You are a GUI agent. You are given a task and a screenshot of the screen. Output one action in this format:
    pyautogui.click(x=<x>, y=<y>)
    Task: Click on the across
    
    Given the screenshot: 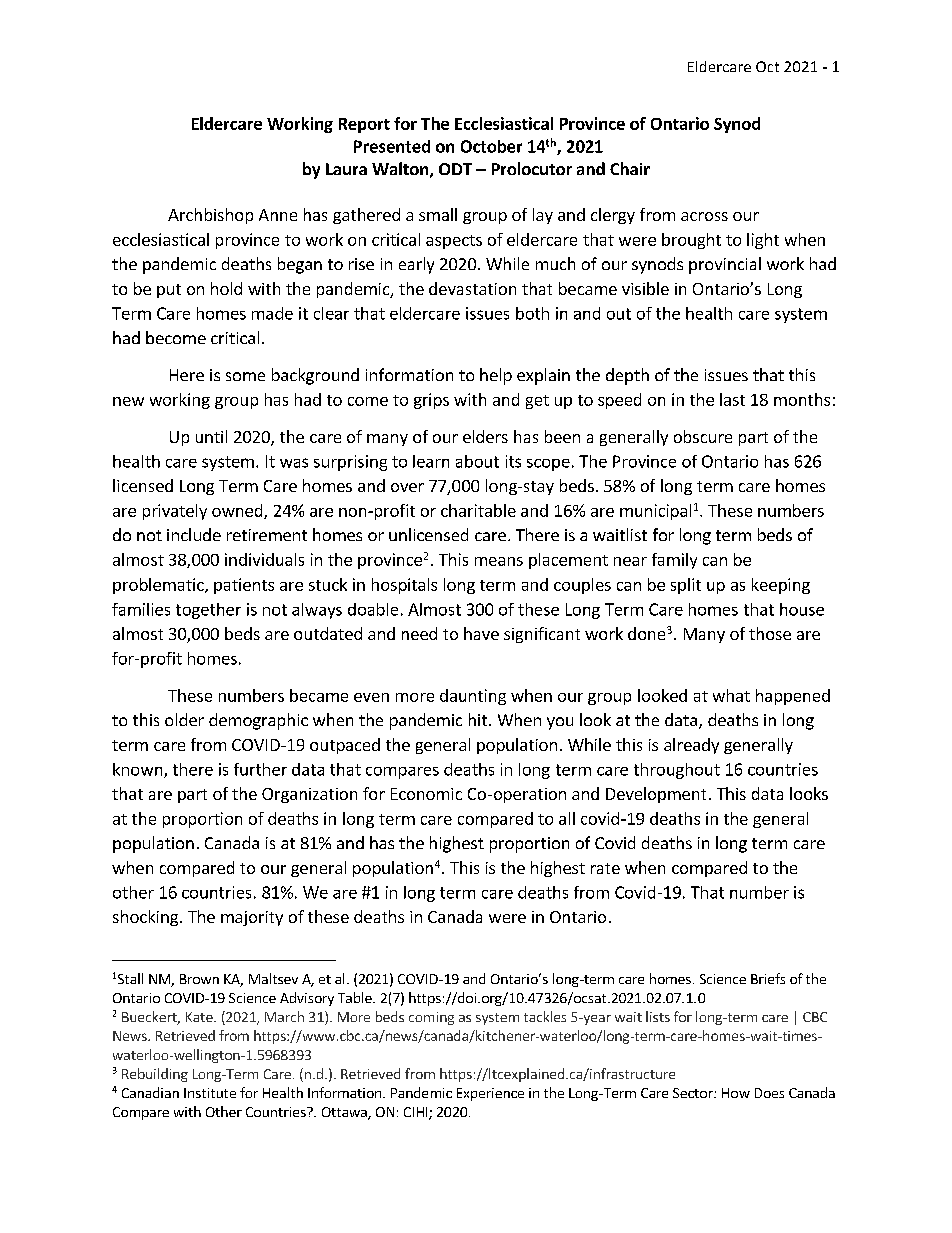 What is the action you would take?
    pyautogui.click(x=704, y=216)
